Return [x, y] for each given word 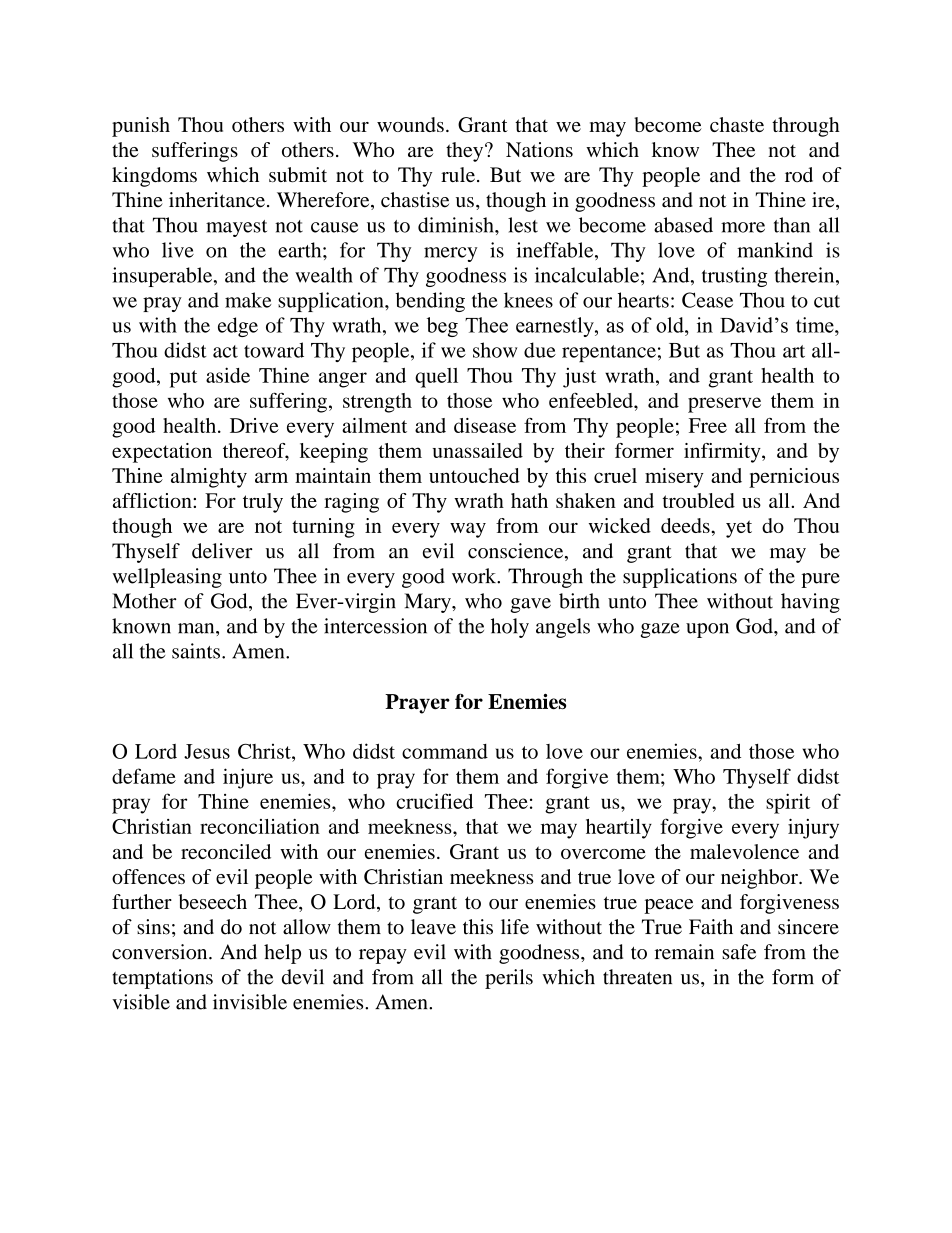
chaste [737, 124]
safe [739, 952]
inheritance [217, 200]
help [282, 954]
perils [509, 979]
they [466, 152]
